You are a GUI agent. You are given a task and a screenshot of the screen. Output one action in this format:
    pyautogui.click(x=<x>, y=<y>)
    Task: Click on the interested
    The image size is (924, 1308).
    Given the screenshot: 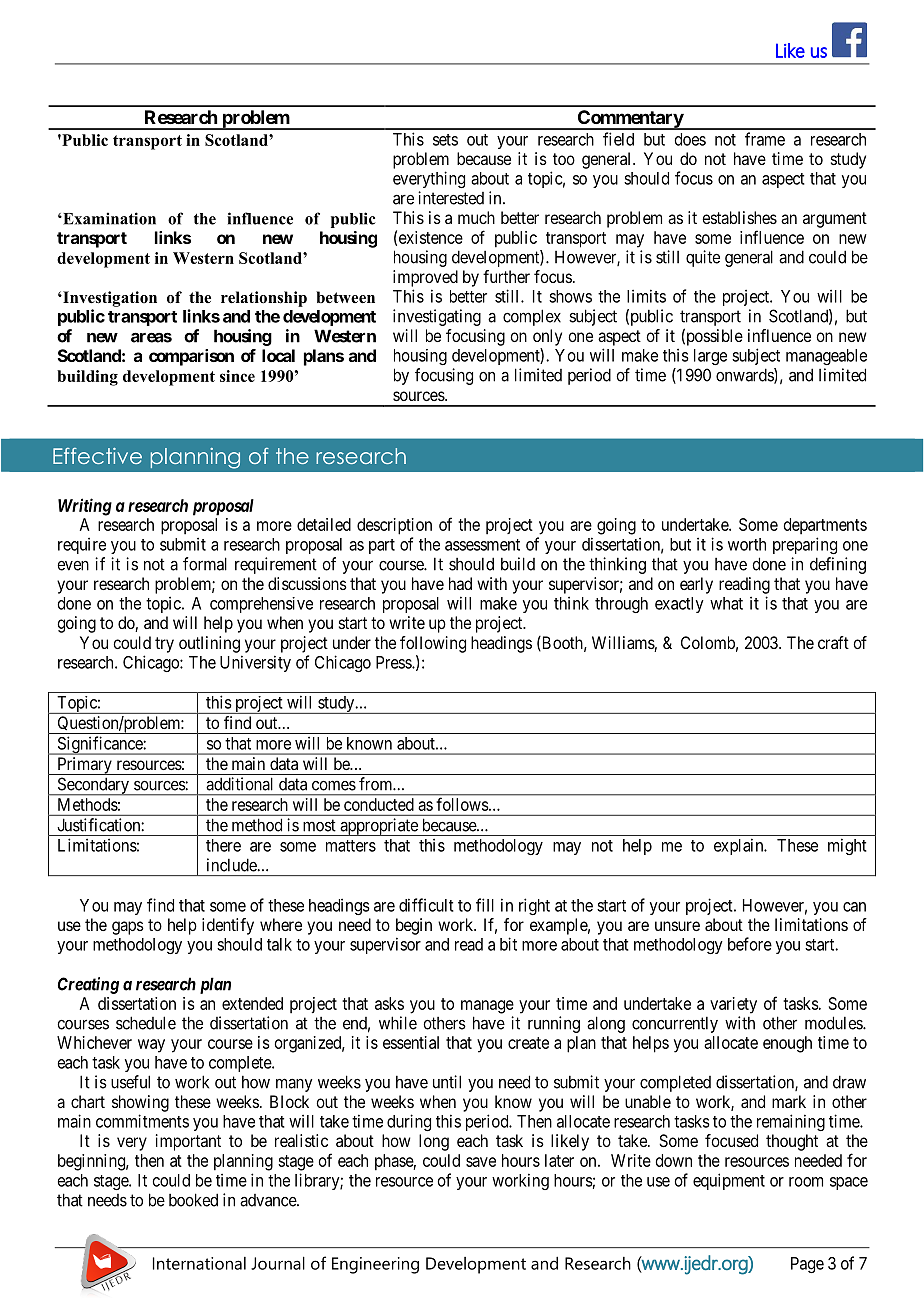 What is the action you would take?
    pyautogui.click(x=451, y=198)
